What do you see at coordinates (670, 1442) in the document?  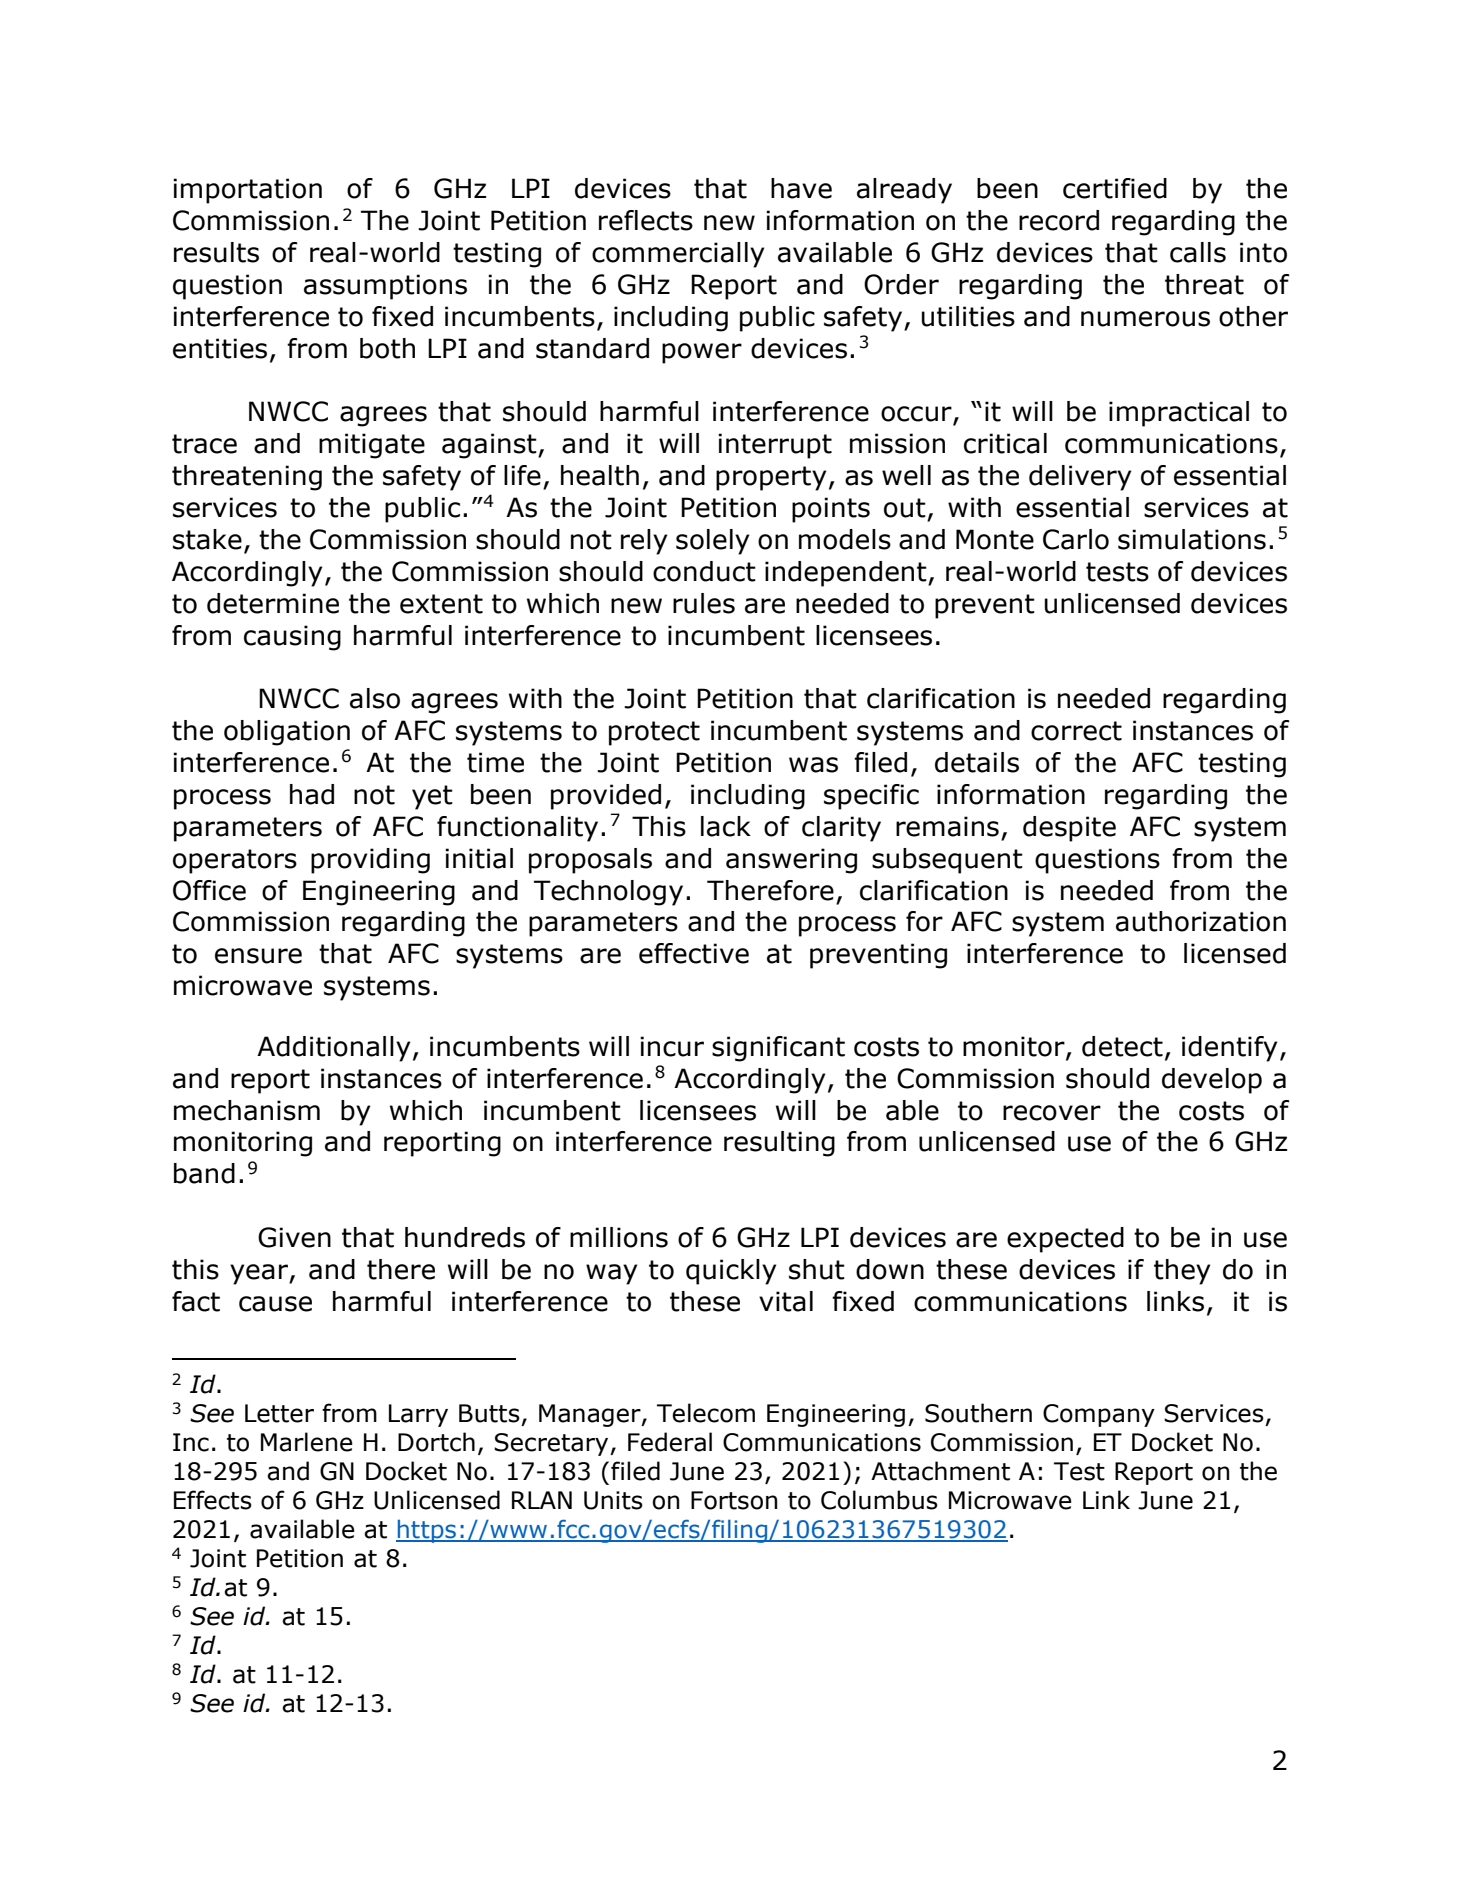 I see `Federal` at bounding box center [670, 1442].
